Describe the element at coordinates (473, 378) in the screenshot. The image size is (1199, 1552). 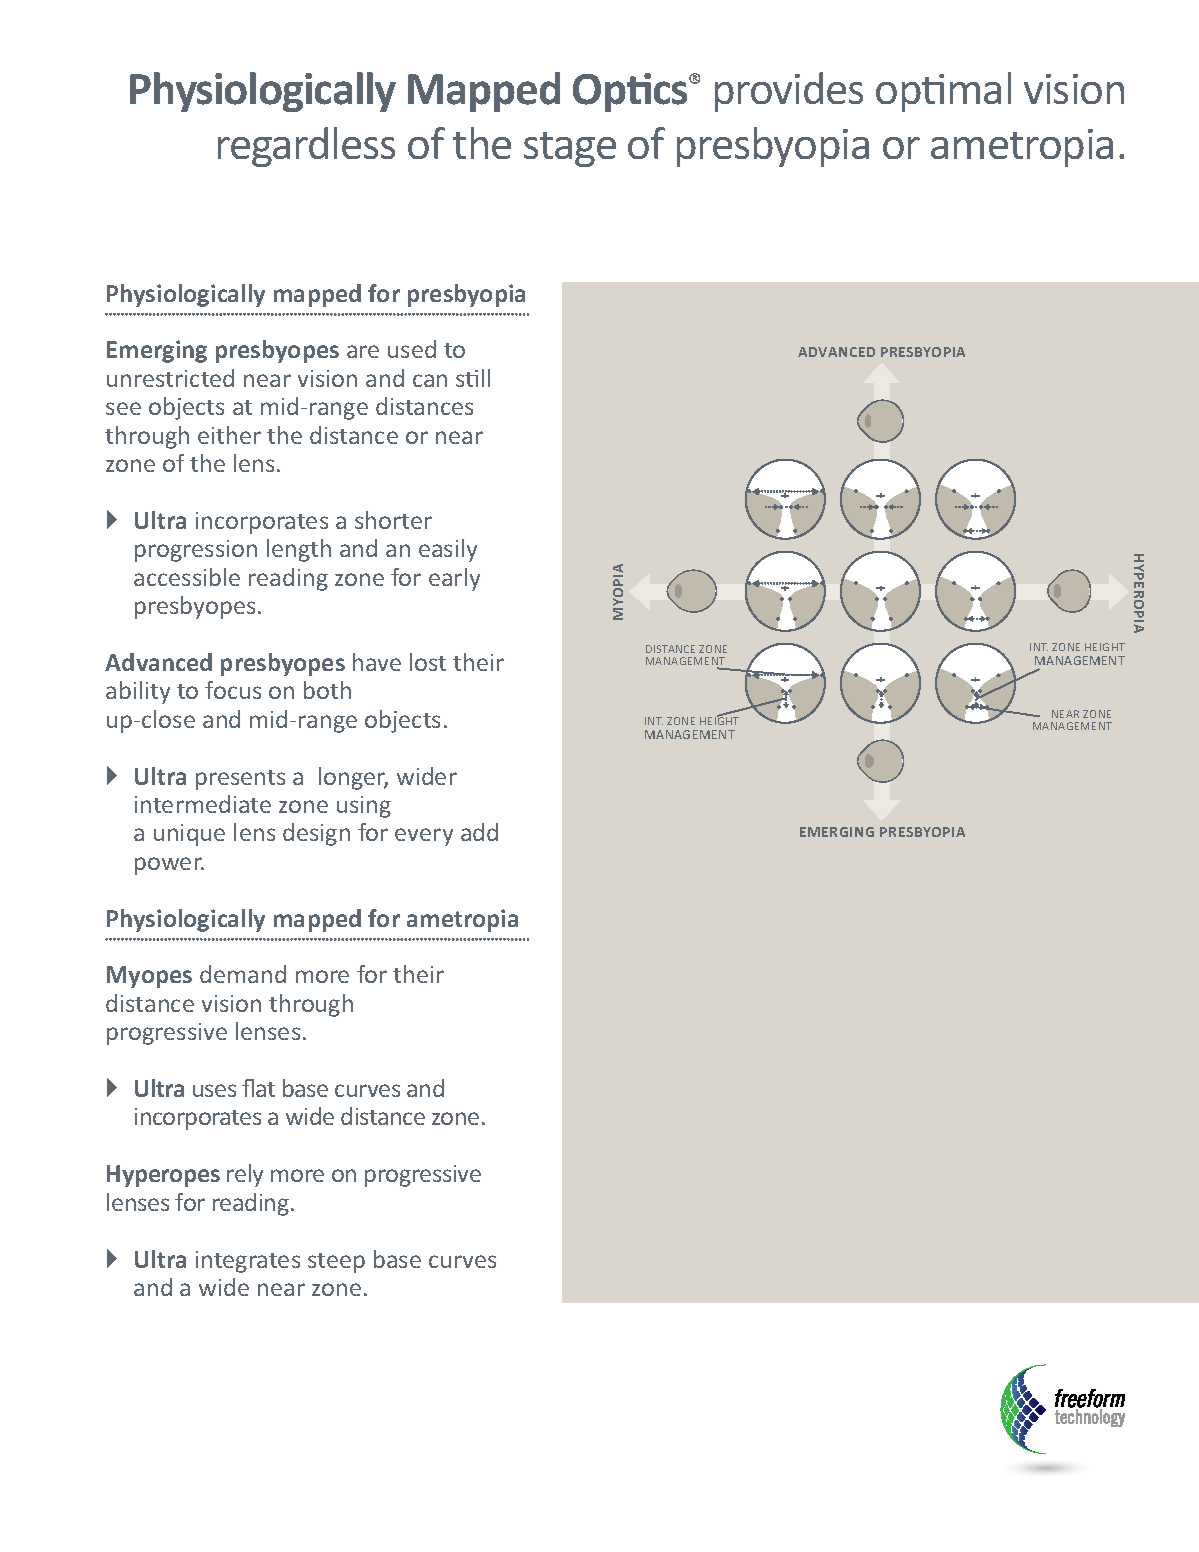
I see `still` at that location.
